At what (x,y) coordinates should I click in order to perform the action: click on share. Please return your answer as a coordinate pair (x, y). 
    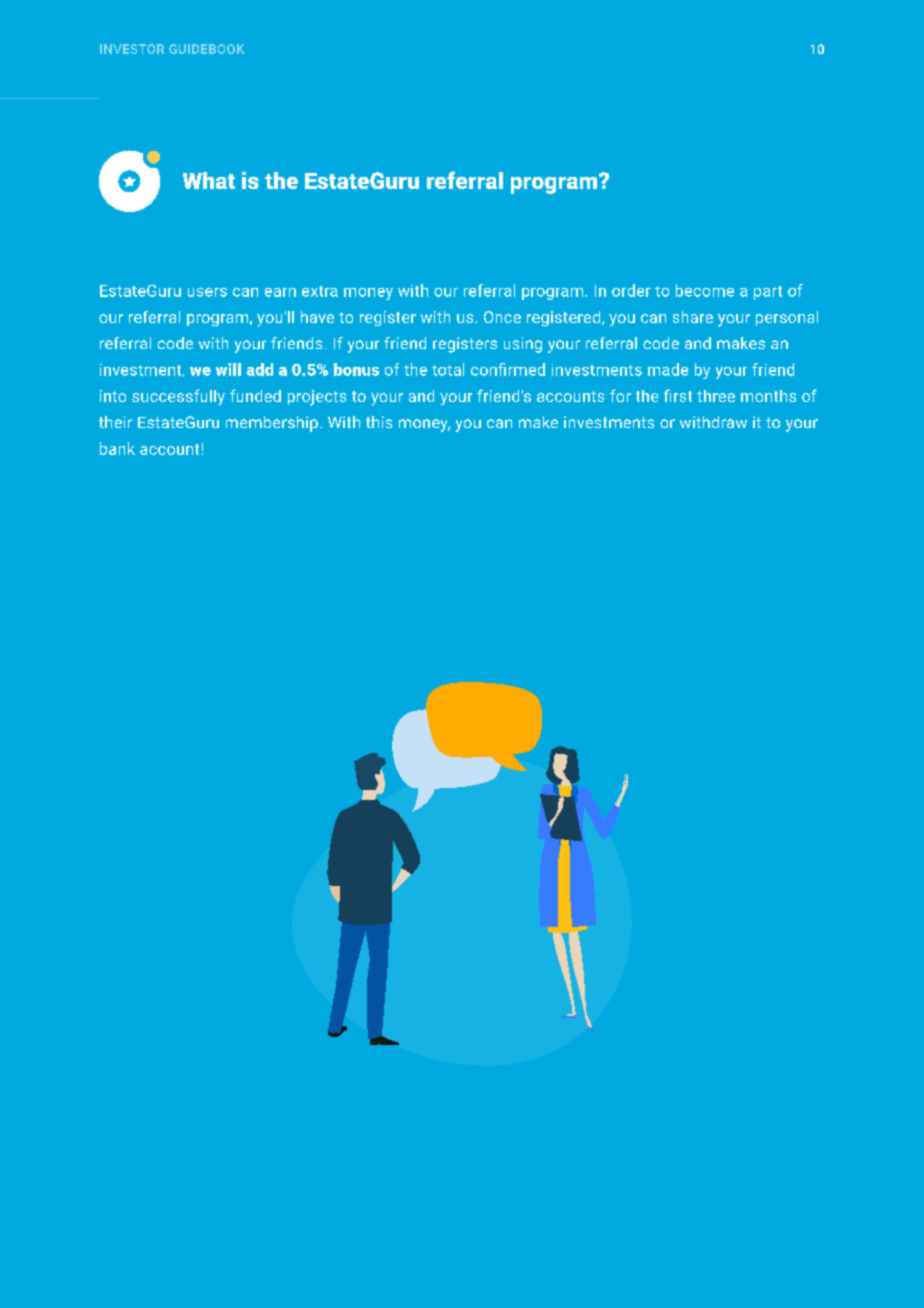
    Looking at the image, I should click on (693, 317).
